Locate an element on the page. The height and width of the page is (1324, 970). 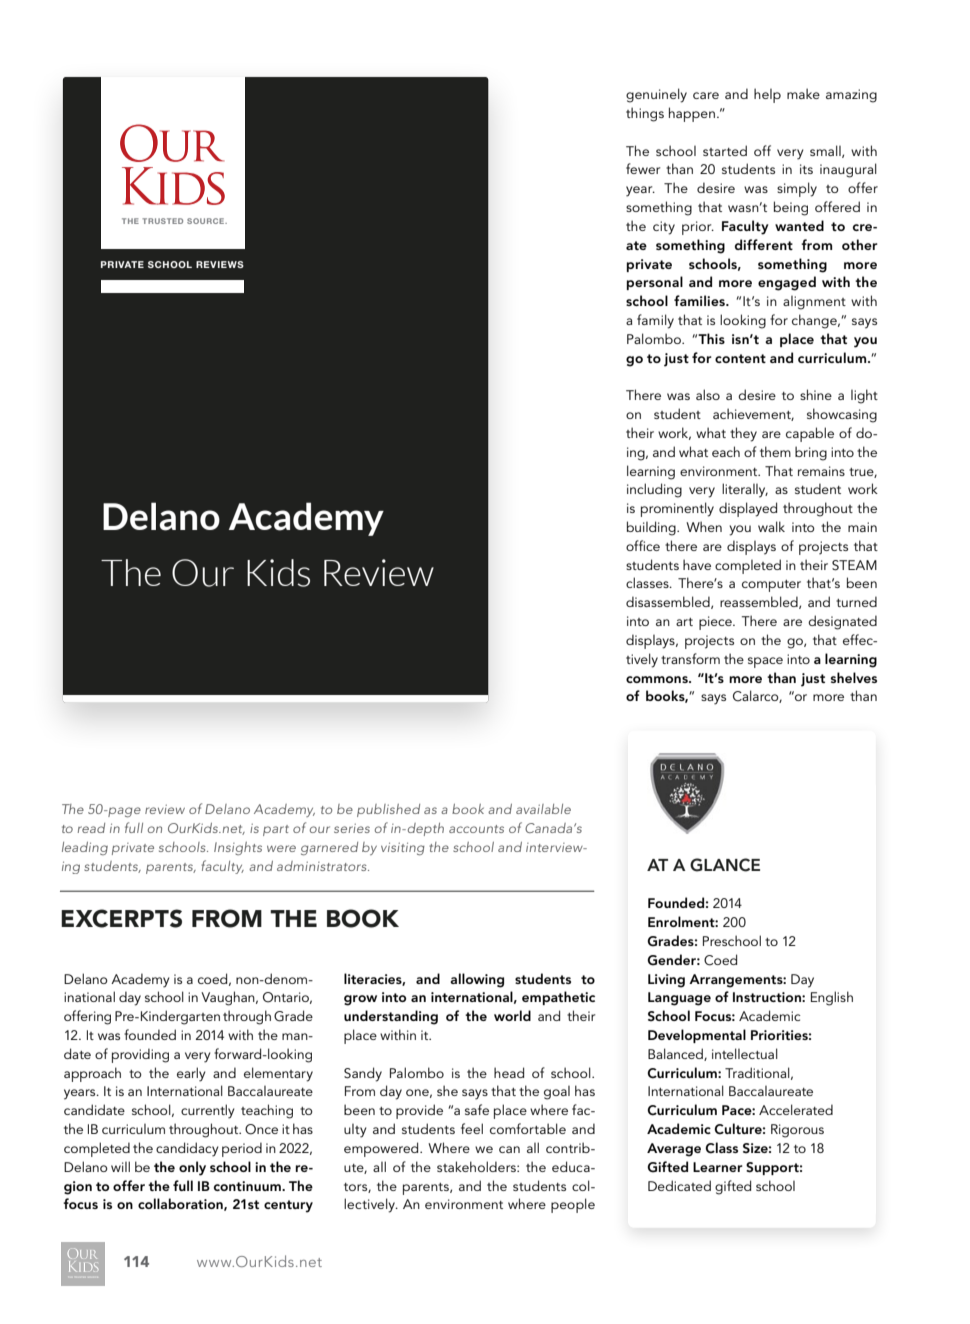
office is located at coordinates (643, 545).
